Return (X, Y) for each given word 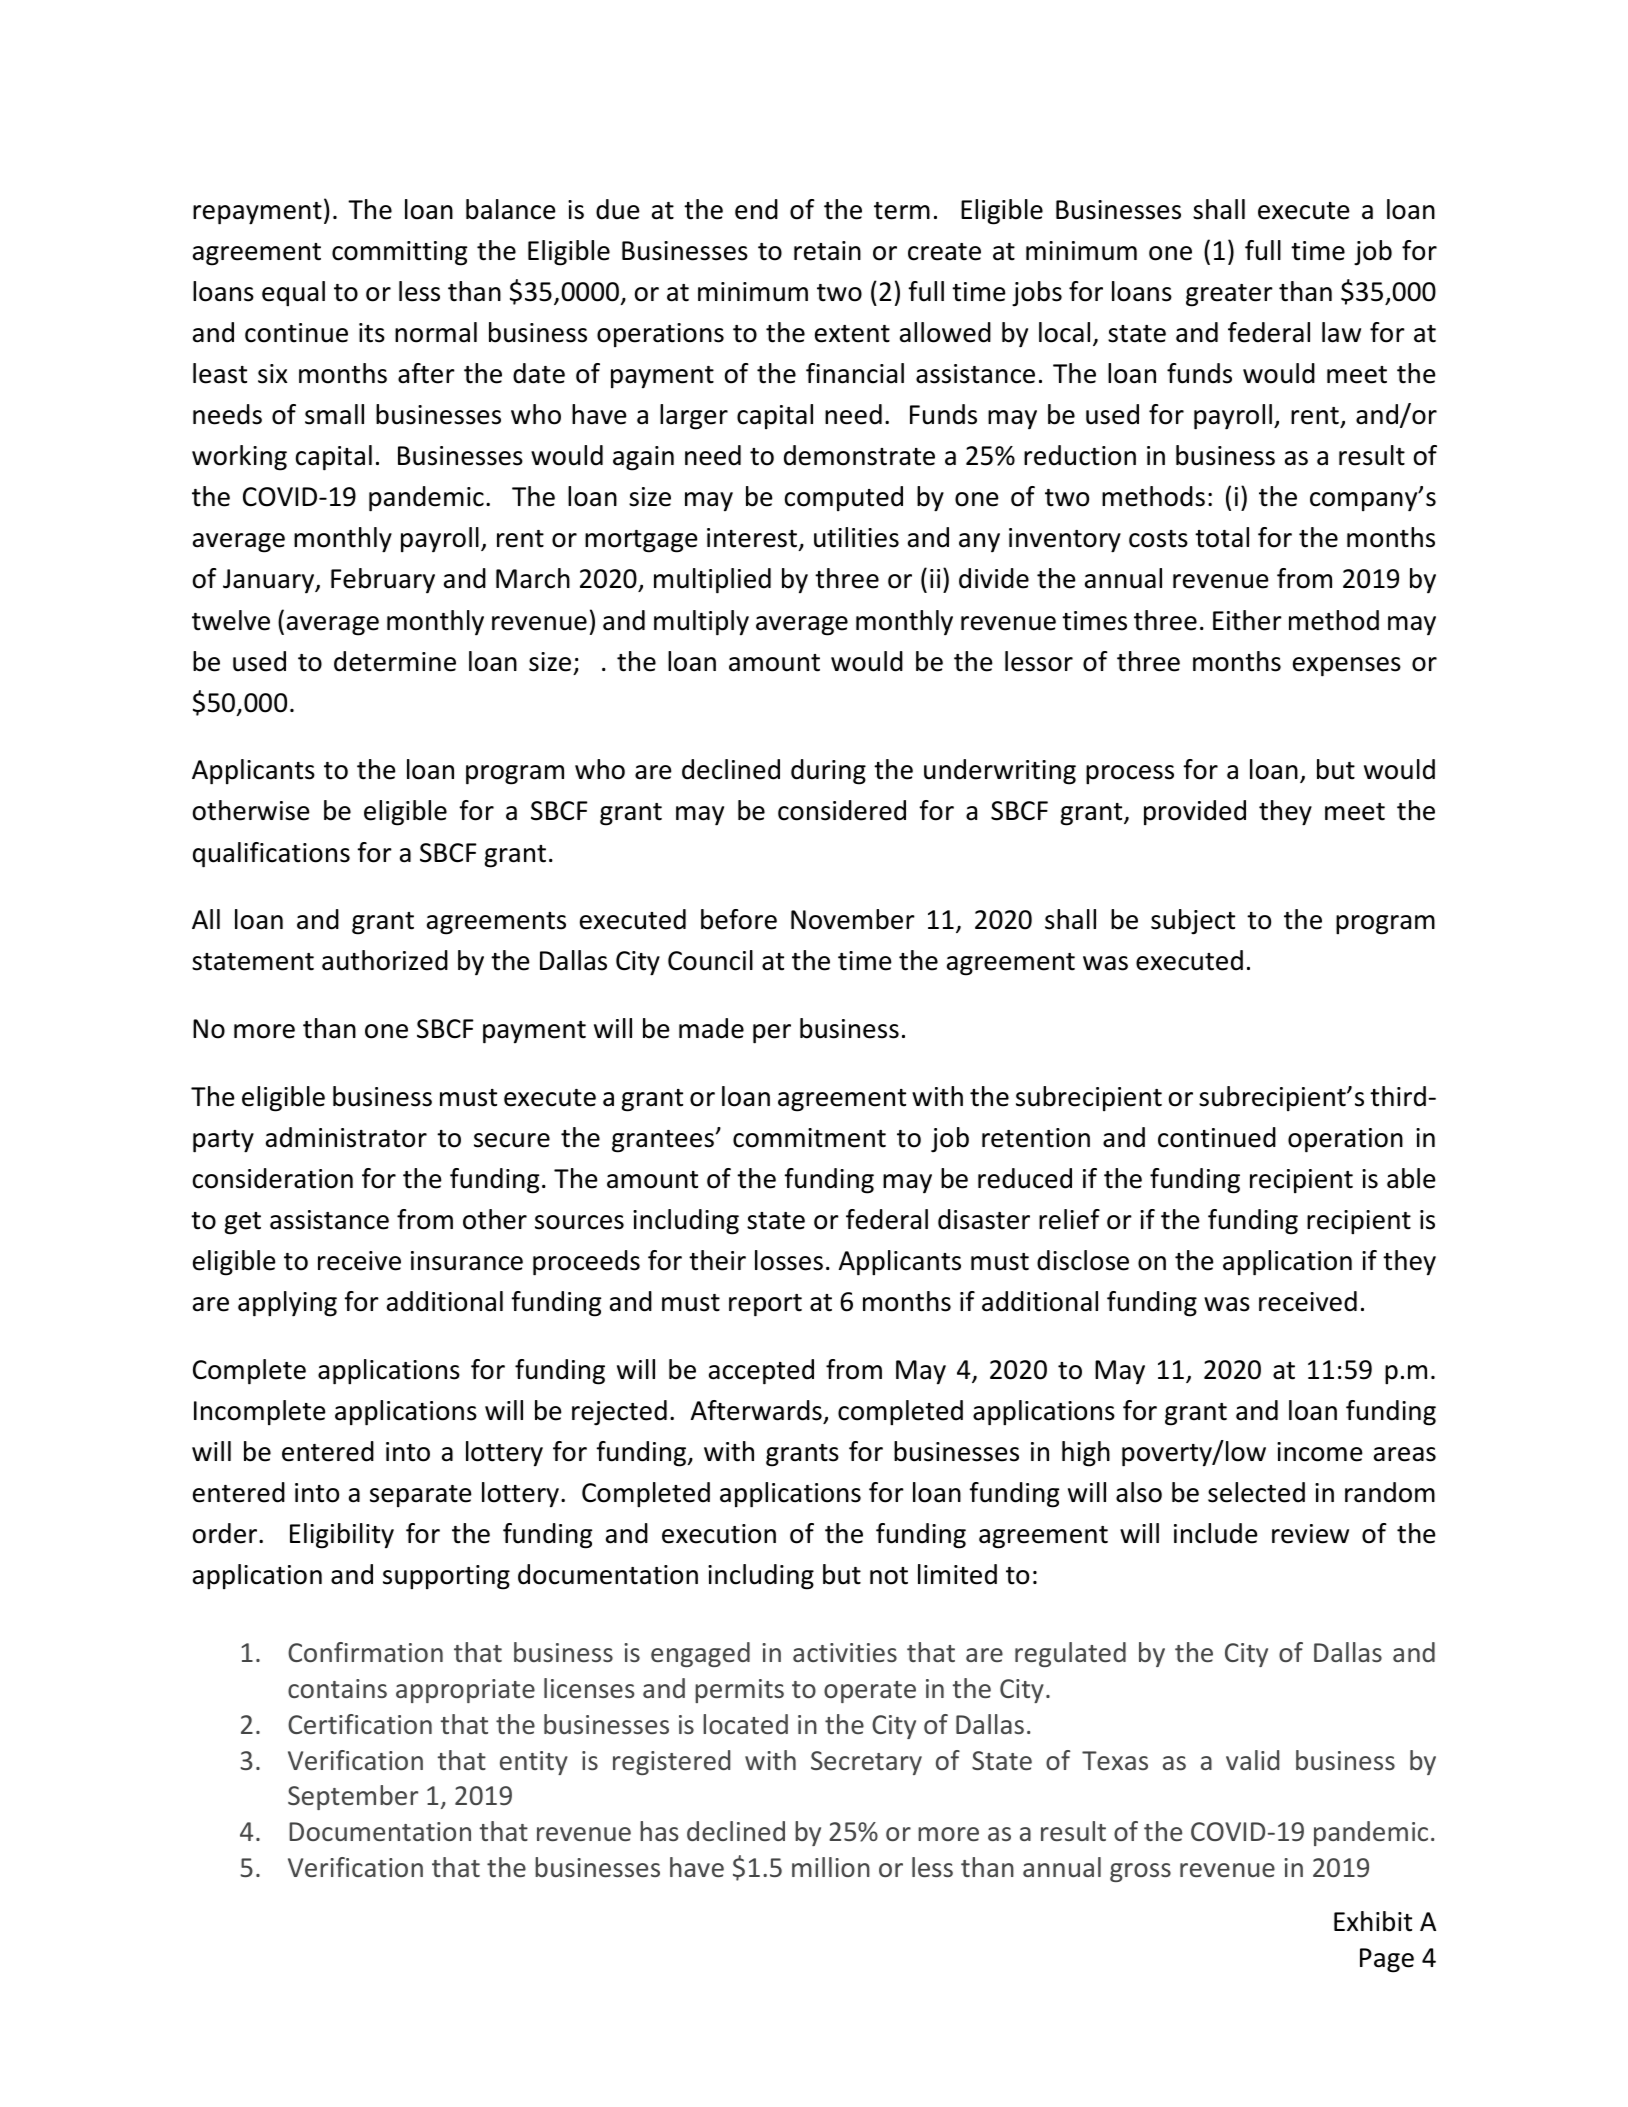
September (353, 1797)
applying (287, 1304)
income (1320, 1452)
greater (1229, 295)
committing (399, 253)
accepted (761, 1372)
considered (842, 810)
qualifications (271, 855)
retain (827, 251)
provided (1195, 812)
